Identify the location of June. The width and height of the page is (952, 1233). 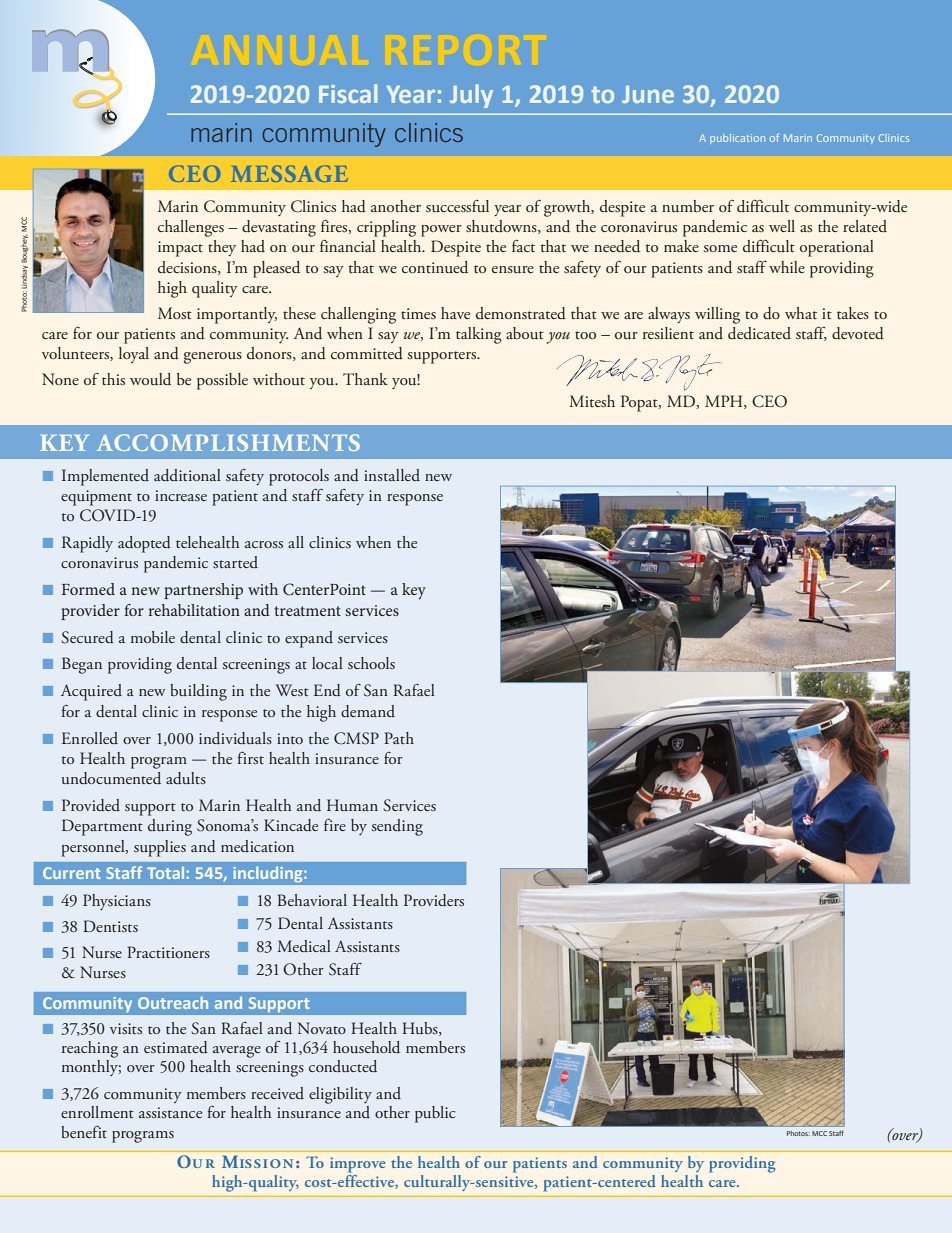
(648, 94).
